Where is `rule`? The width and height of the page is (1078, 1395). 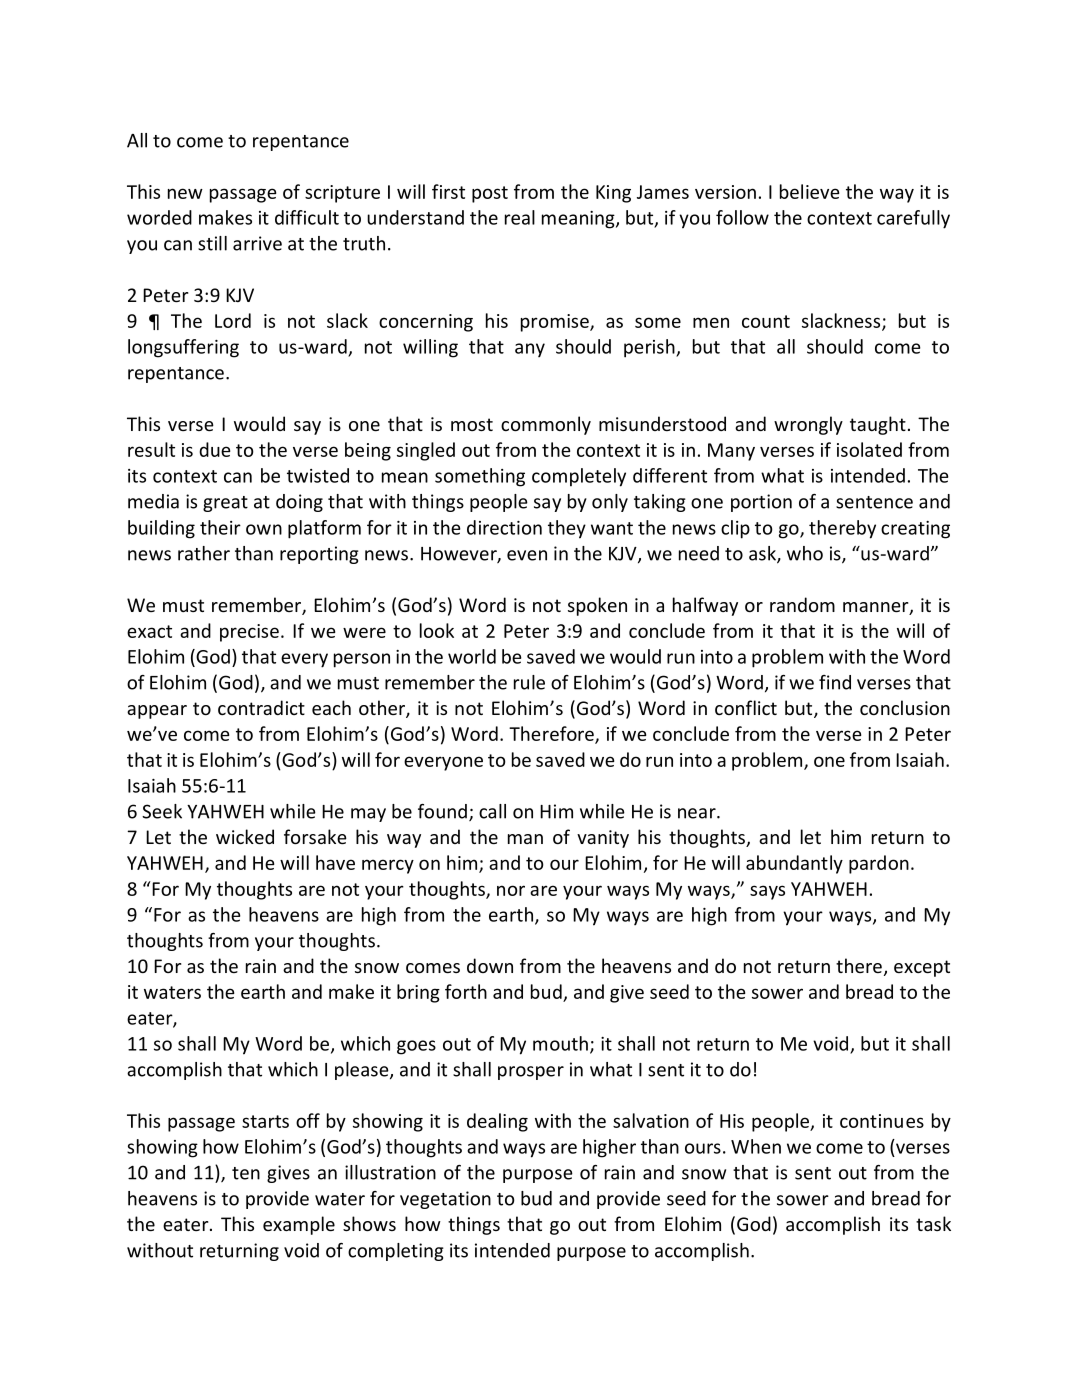
rule is located at coordinates (529, 682).
